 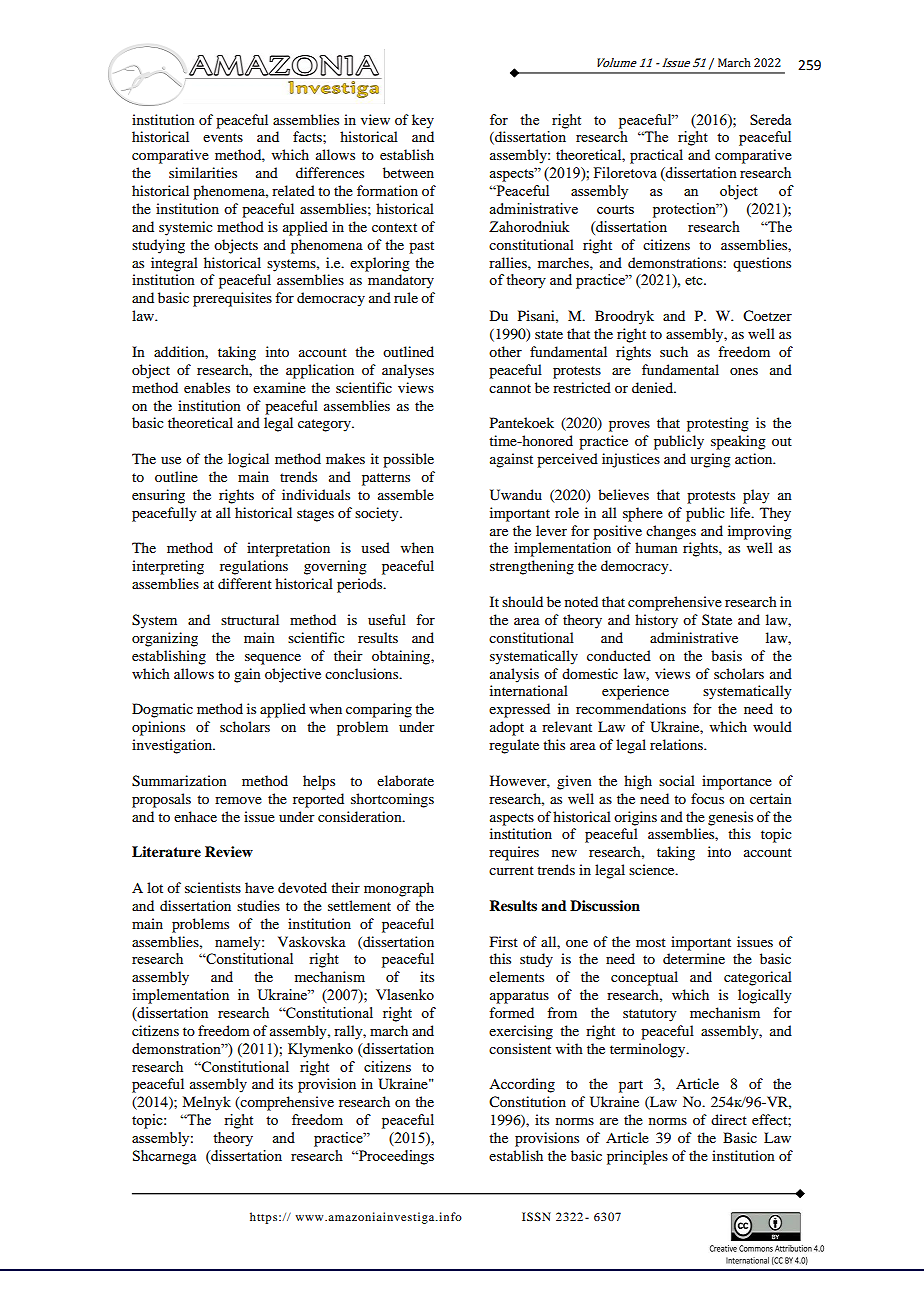 I want to click on studies, so click(x=258, y=905).
